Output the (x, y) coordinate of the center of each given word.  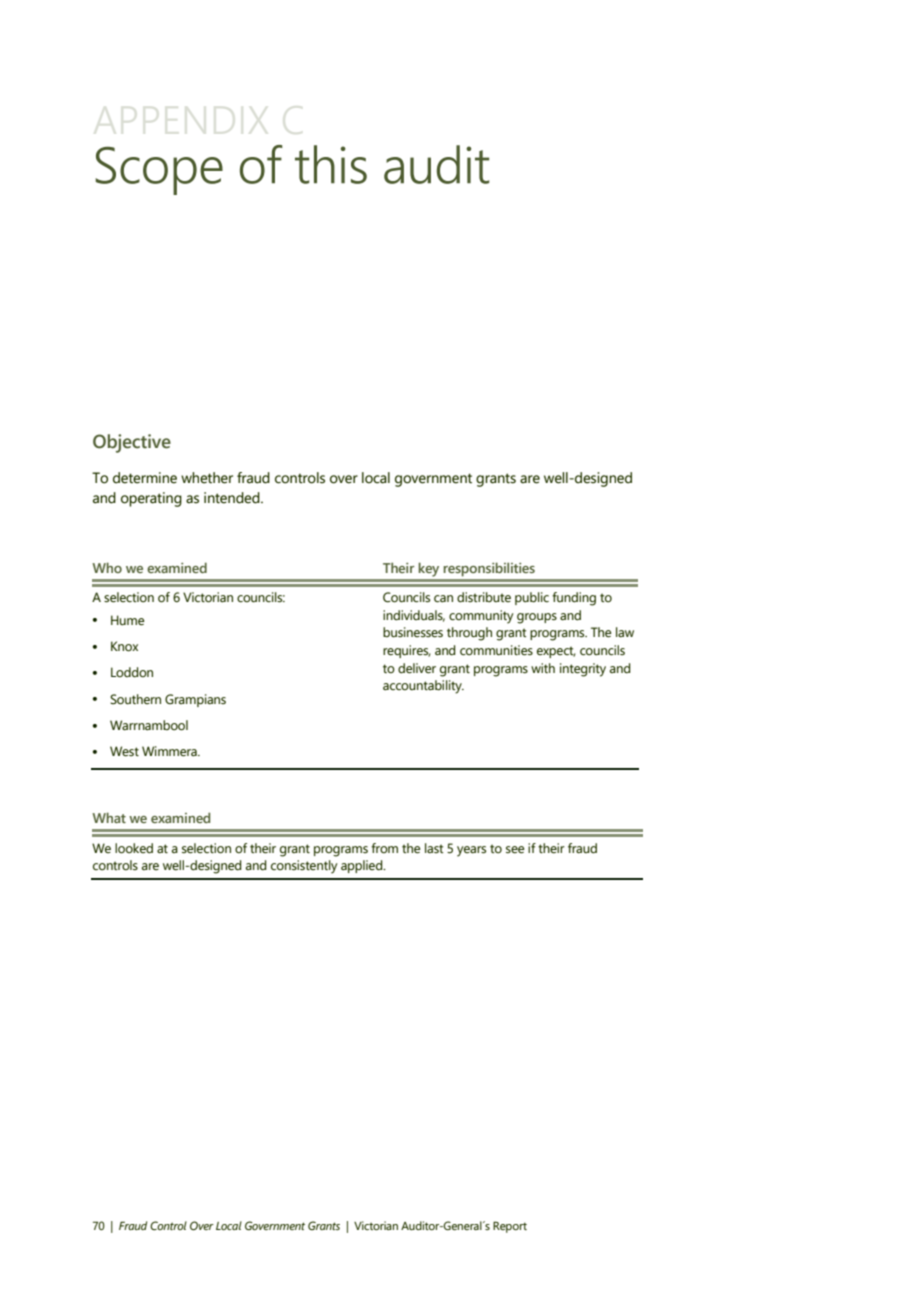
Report (510, 1227)
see (515, 850)
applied (363, 866)
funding (574, 599)
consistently (304, 867)
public (532, 598)
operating (151, 499)
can (443, 599)
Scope (159, 171)
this (331, 164)
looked (134, 848)
